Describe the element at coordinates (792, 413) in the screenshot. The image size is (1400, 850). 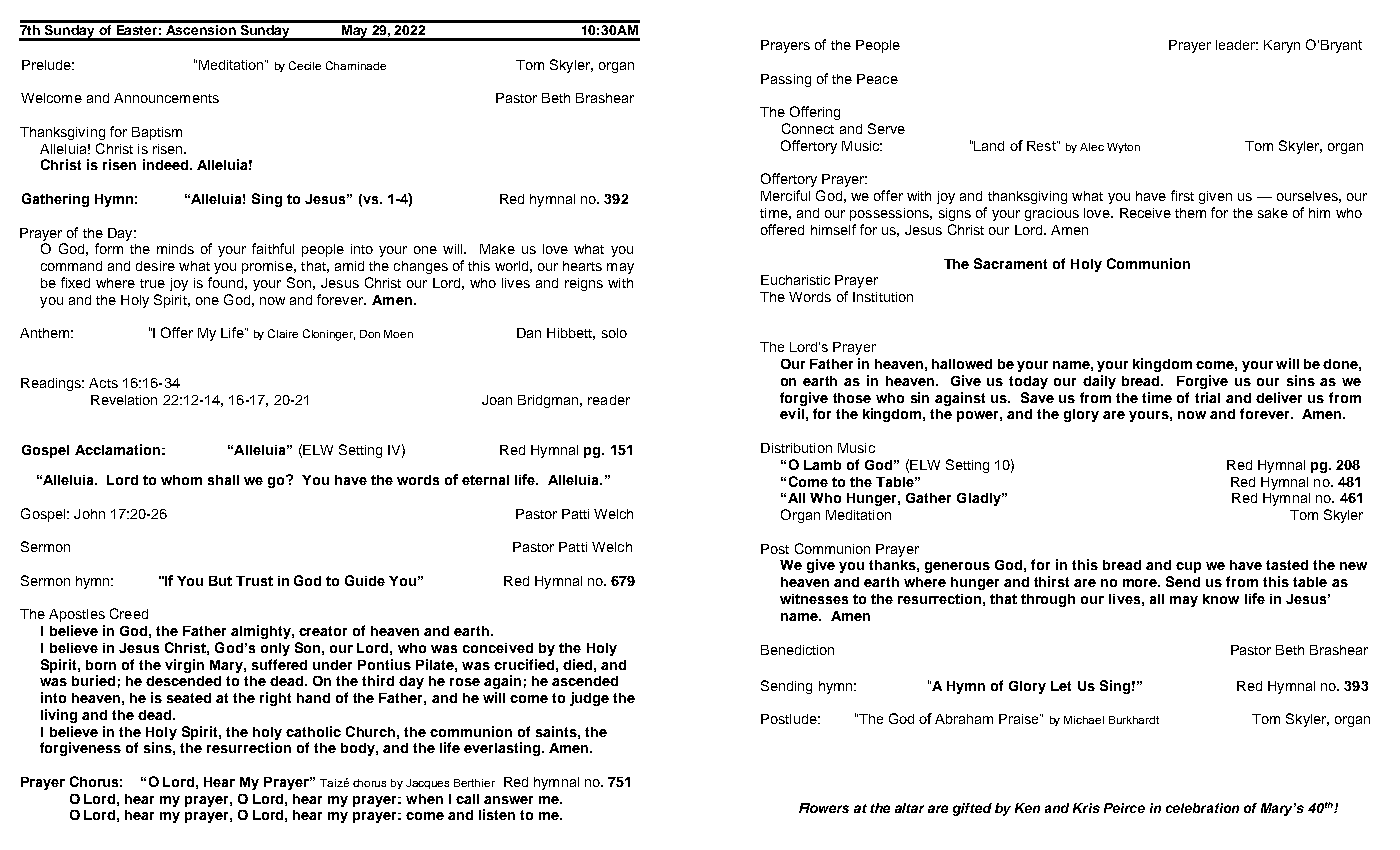
I see `evil` at that location.
